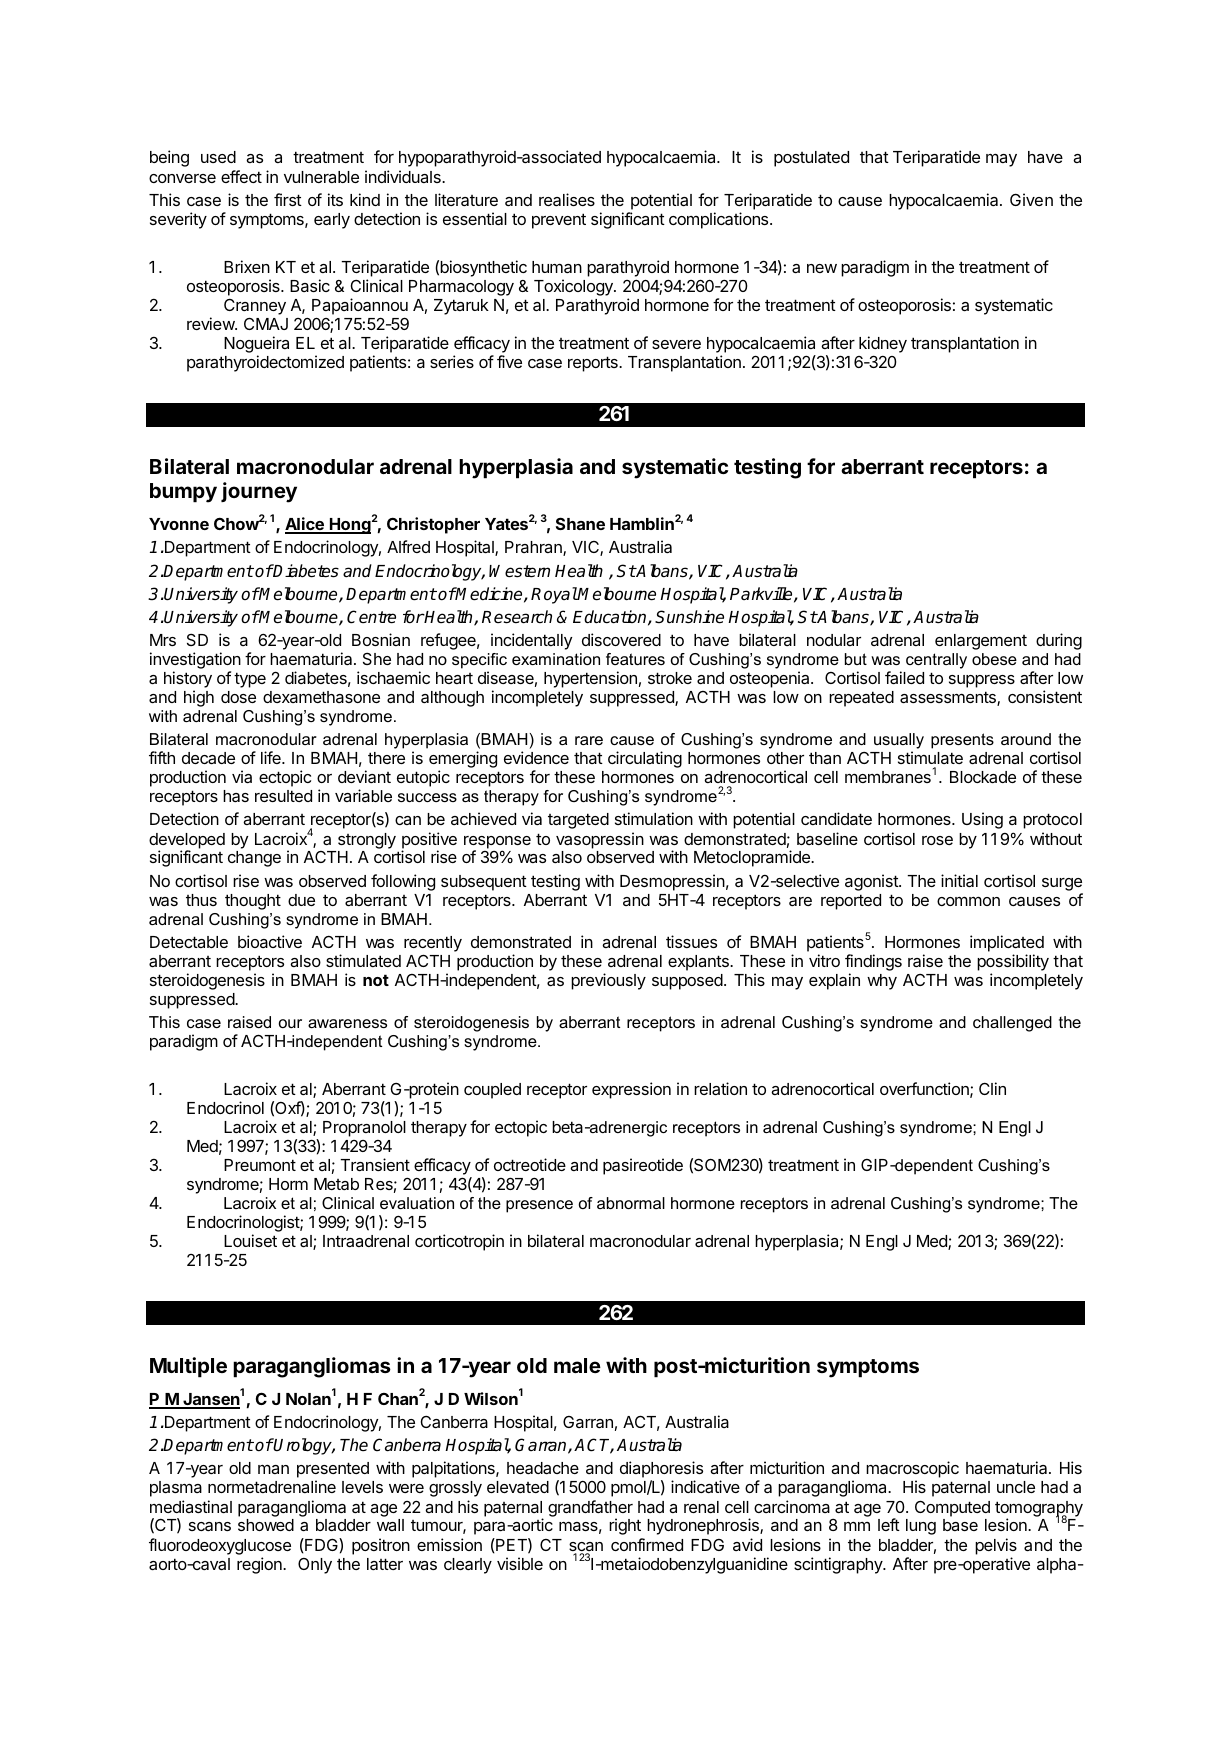 The image size is (1231, 1740). What do you see at coordinates (631, 1203) in the screenshot?
I see `abnormal` at bounding box center [631, 1203].
